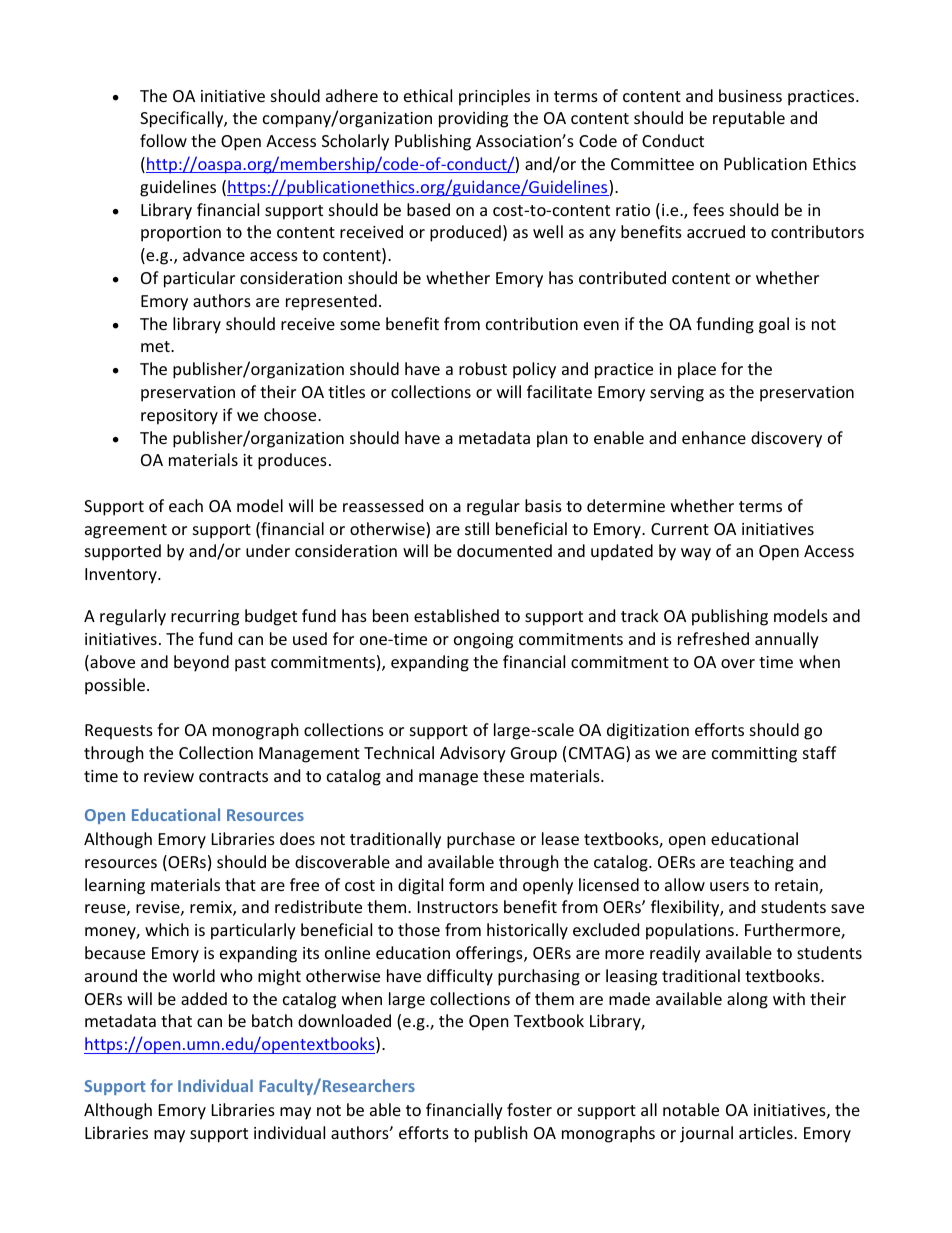 The image size is (952, 1233). I want to click on repository, so click(179, 417).
